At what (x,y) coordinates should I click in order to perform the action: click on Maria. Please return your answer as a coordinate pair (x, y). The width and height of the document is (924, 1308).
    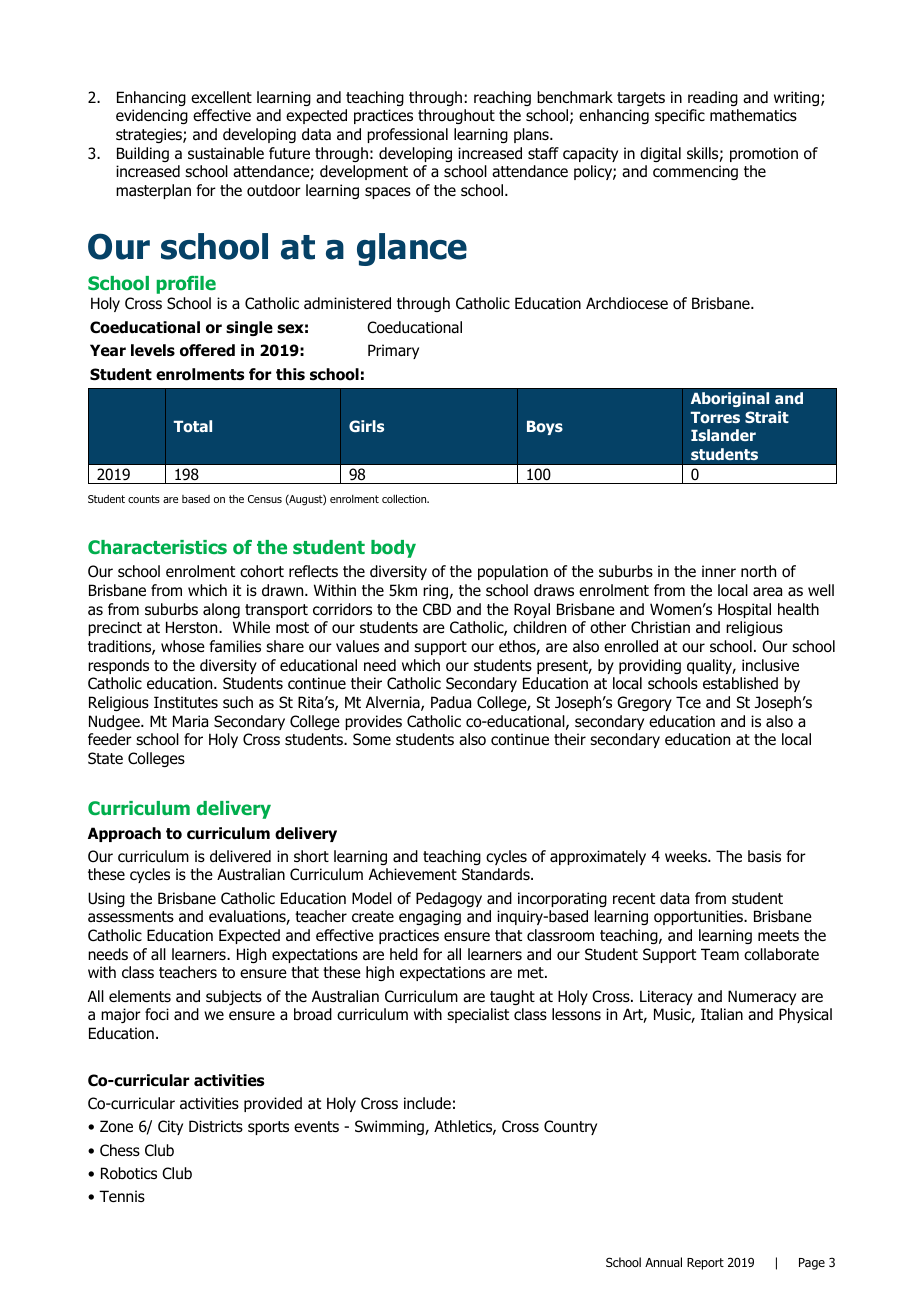
    Looking at the image, I should click on (190, 721).
